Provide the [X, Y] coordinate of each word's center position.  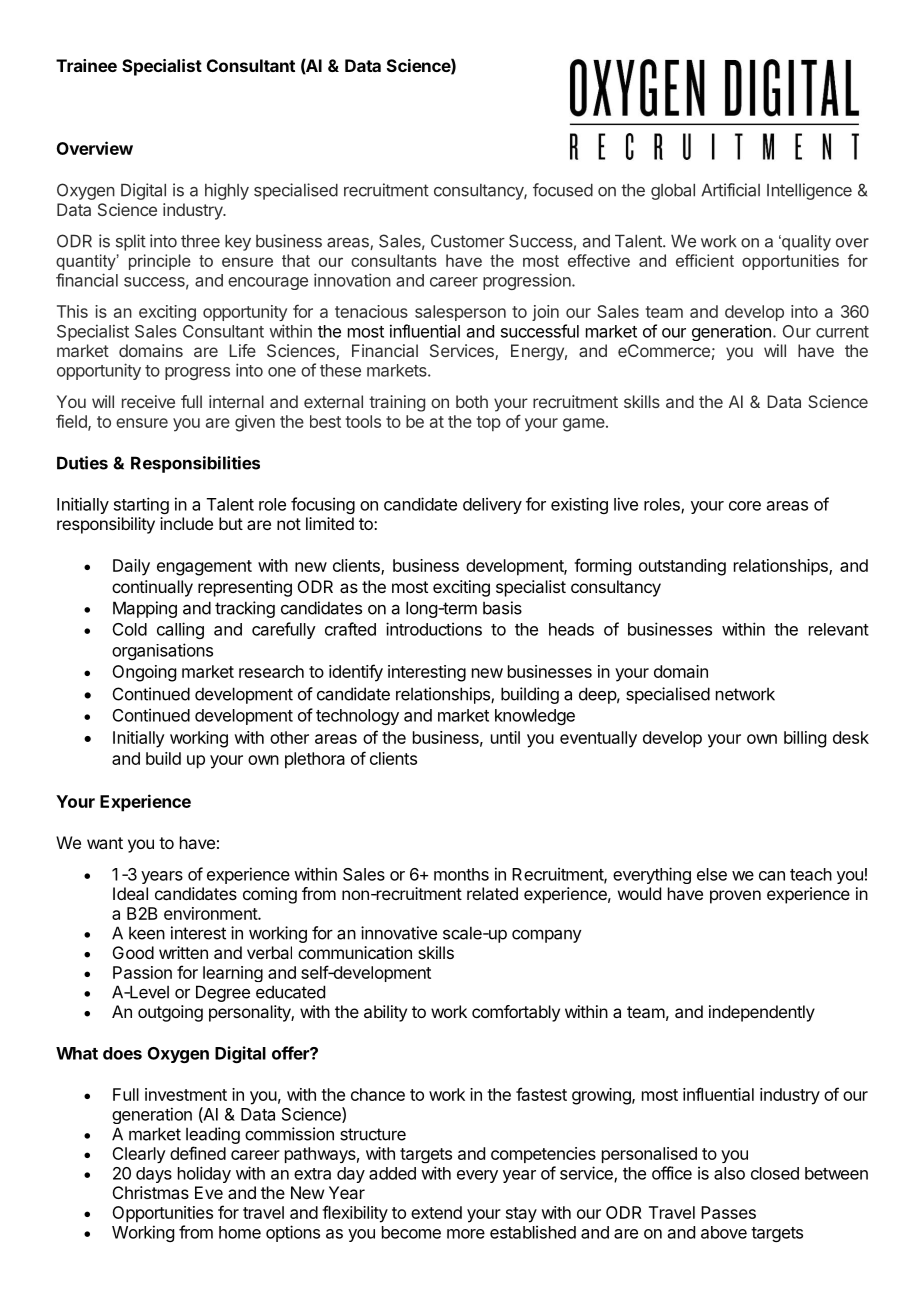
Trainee [86, 65]
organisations [162, 651]
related [492, 893]
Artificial [730, 190]
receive [148, 401]
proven [735, 897]
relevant [839, 629]
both [472, 401]
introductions [434, 629]
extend [436, 1212]
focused [563, 190]
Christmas [151, 1192]
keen [147, 933]
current [842, 332]
